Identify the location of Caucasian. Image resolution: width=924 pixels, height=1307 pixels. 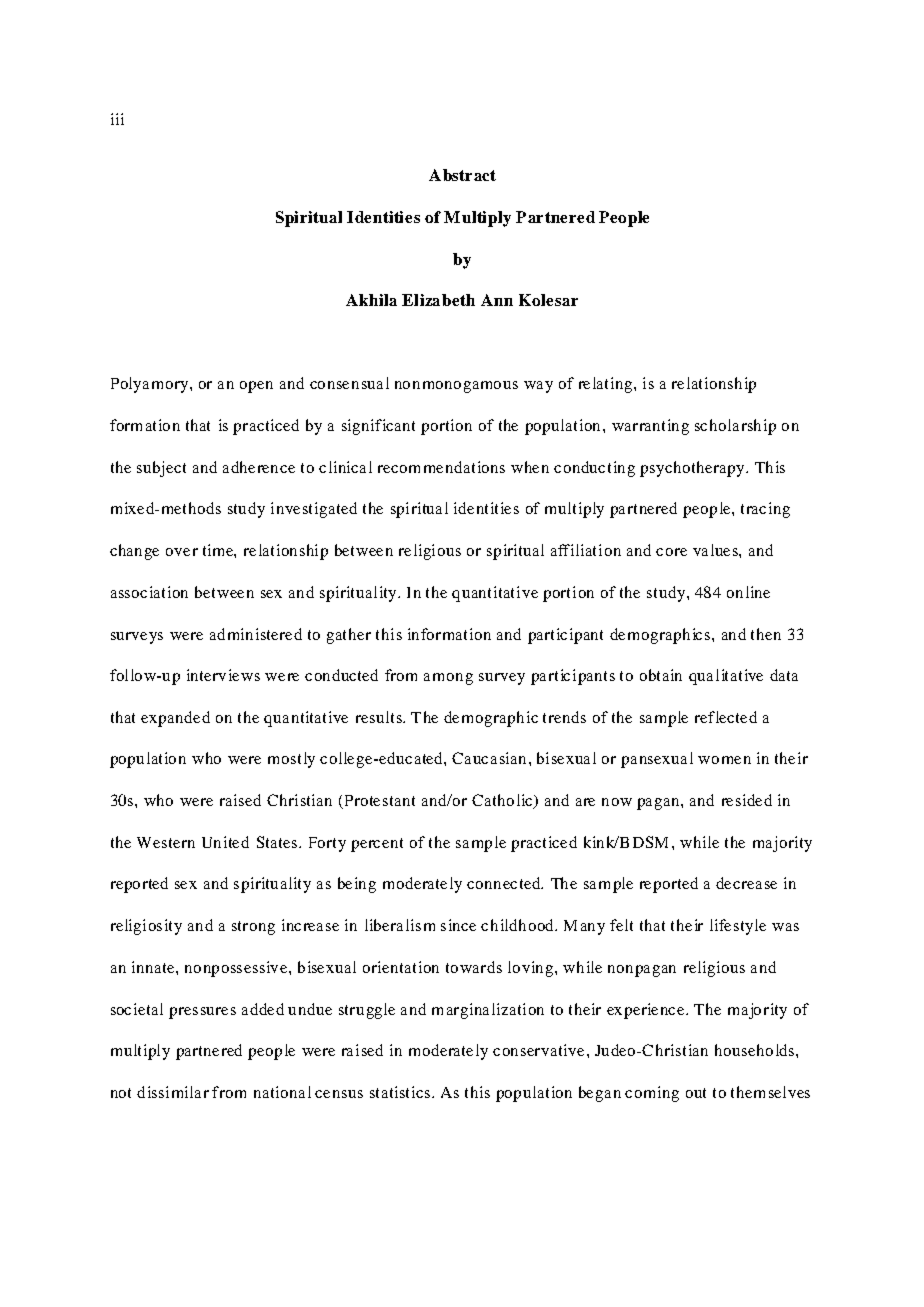
(489, 758).
